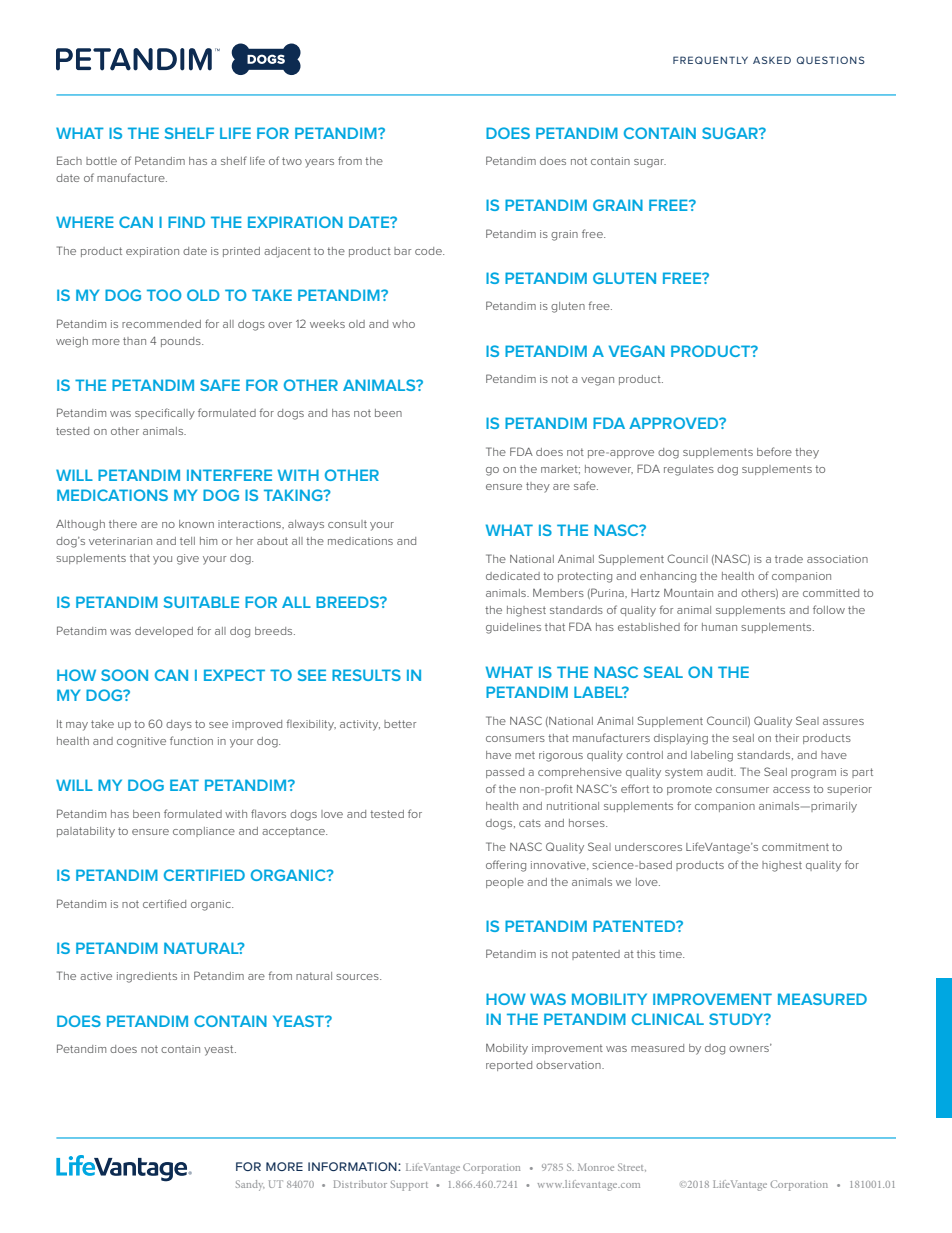 The height and width of the screenshot is (1233, 952). Describe the element at coordinates (609, 469) in the screenshot. I see `however` at that location.
